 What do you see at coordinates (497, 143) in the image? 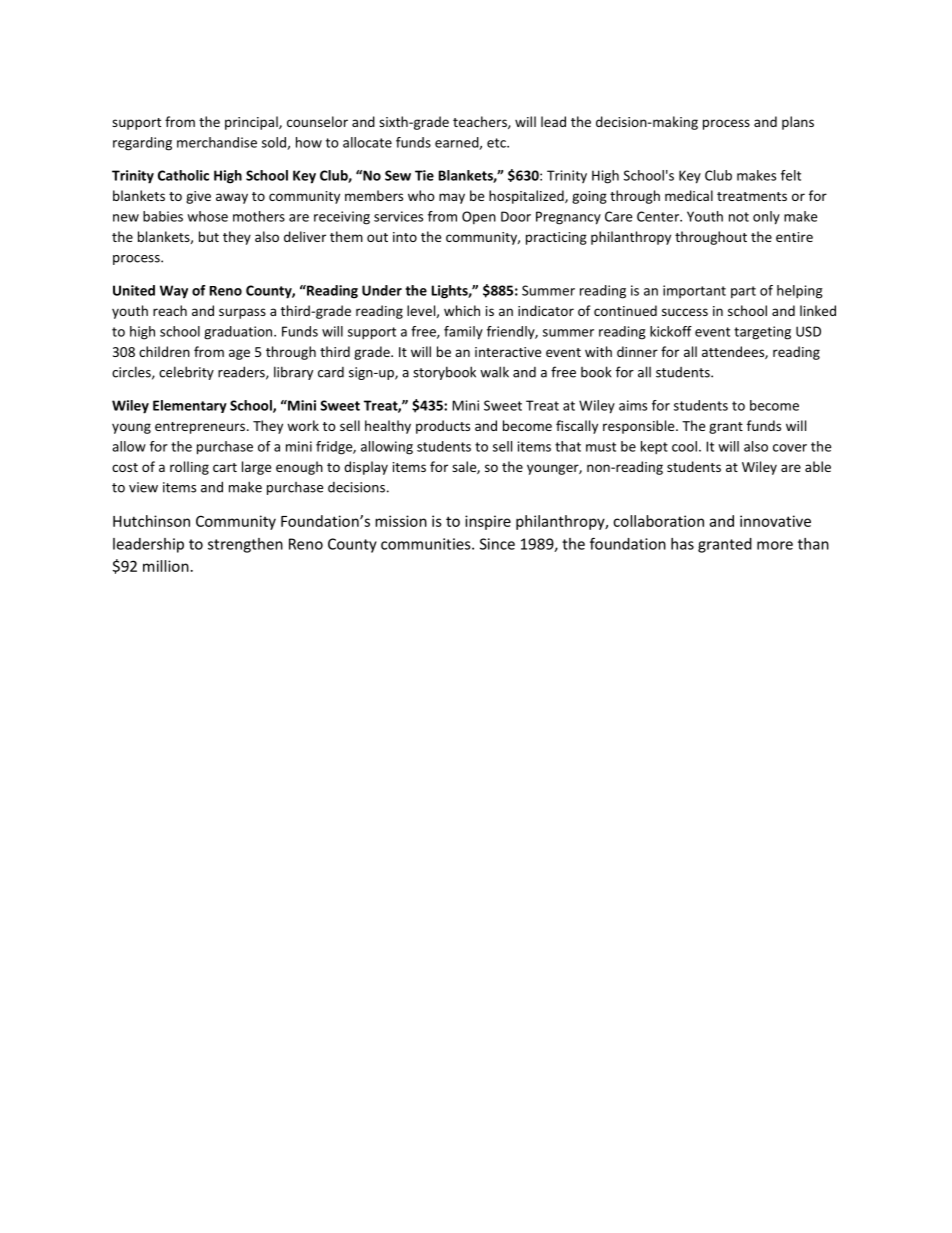
I see `etc` at bounding box center [497, 143].
